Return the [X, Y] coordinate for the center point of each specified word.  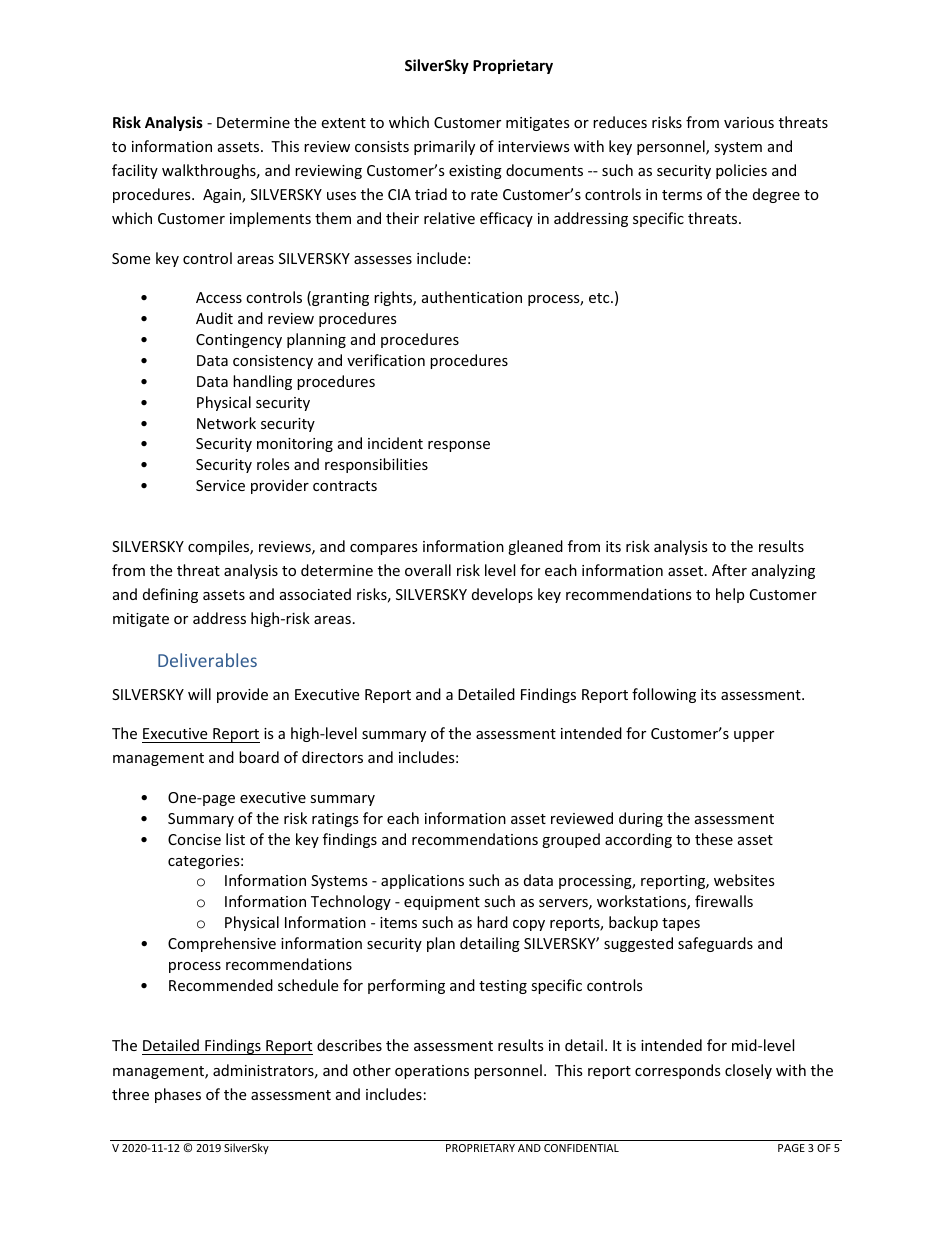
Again [223, 196]
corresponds [678, 1071]
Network [226, 423]
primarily [444, 147]
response [459, 446]
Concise [194, 839]
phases [178, 1095]
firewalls [724, 901]
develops [502, 595]
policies [741, 171]
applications [422, 881]
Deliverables [207, 660]
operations [432, 1072]
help [730, 595]
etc [600, 298]
